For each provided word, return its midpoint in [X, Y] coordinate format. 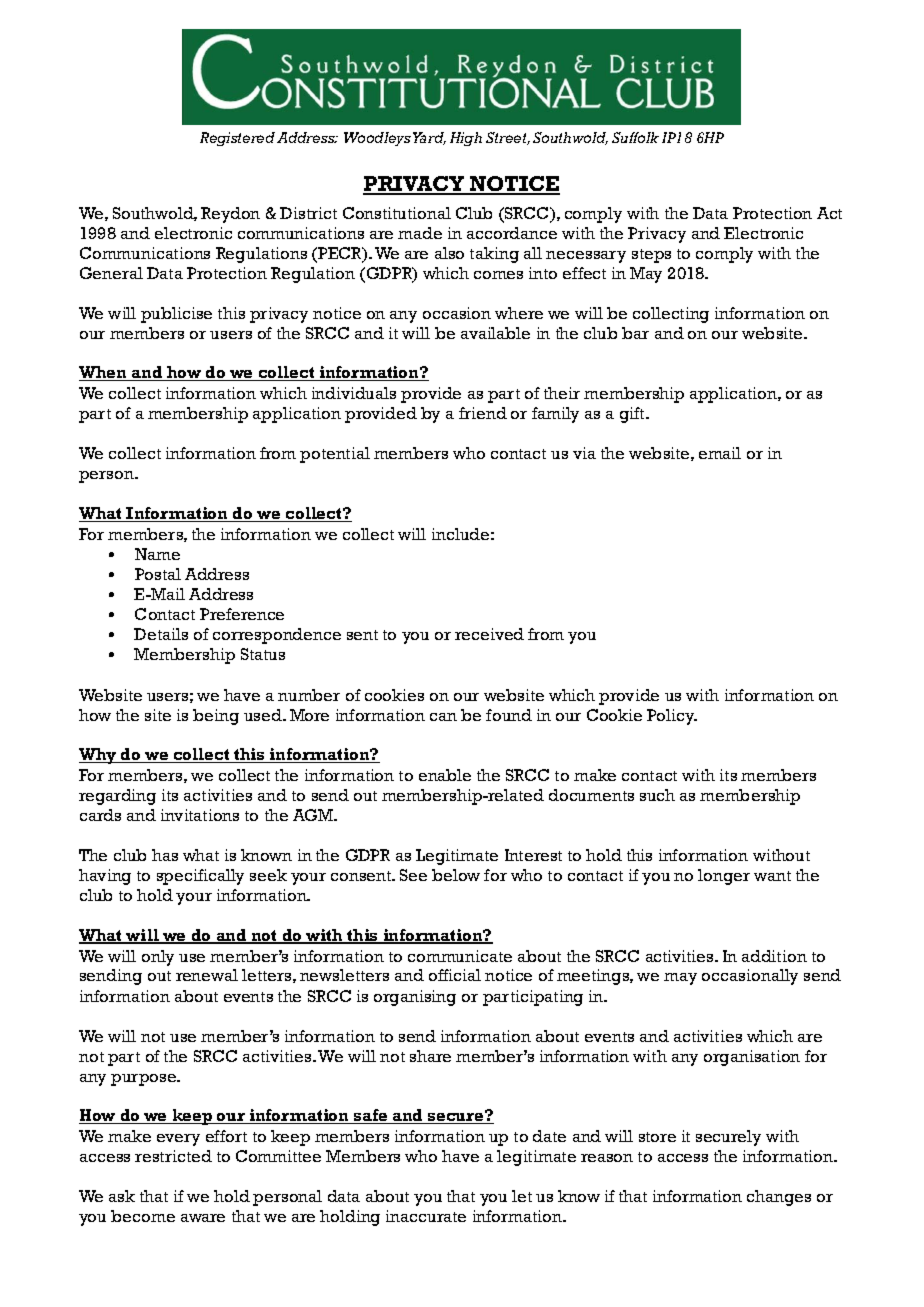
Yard [429, 138]
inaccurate [426, 1216]
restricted [173, 1156]
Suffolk [635, 137]
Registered [237, 139]
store [657, 1137]
